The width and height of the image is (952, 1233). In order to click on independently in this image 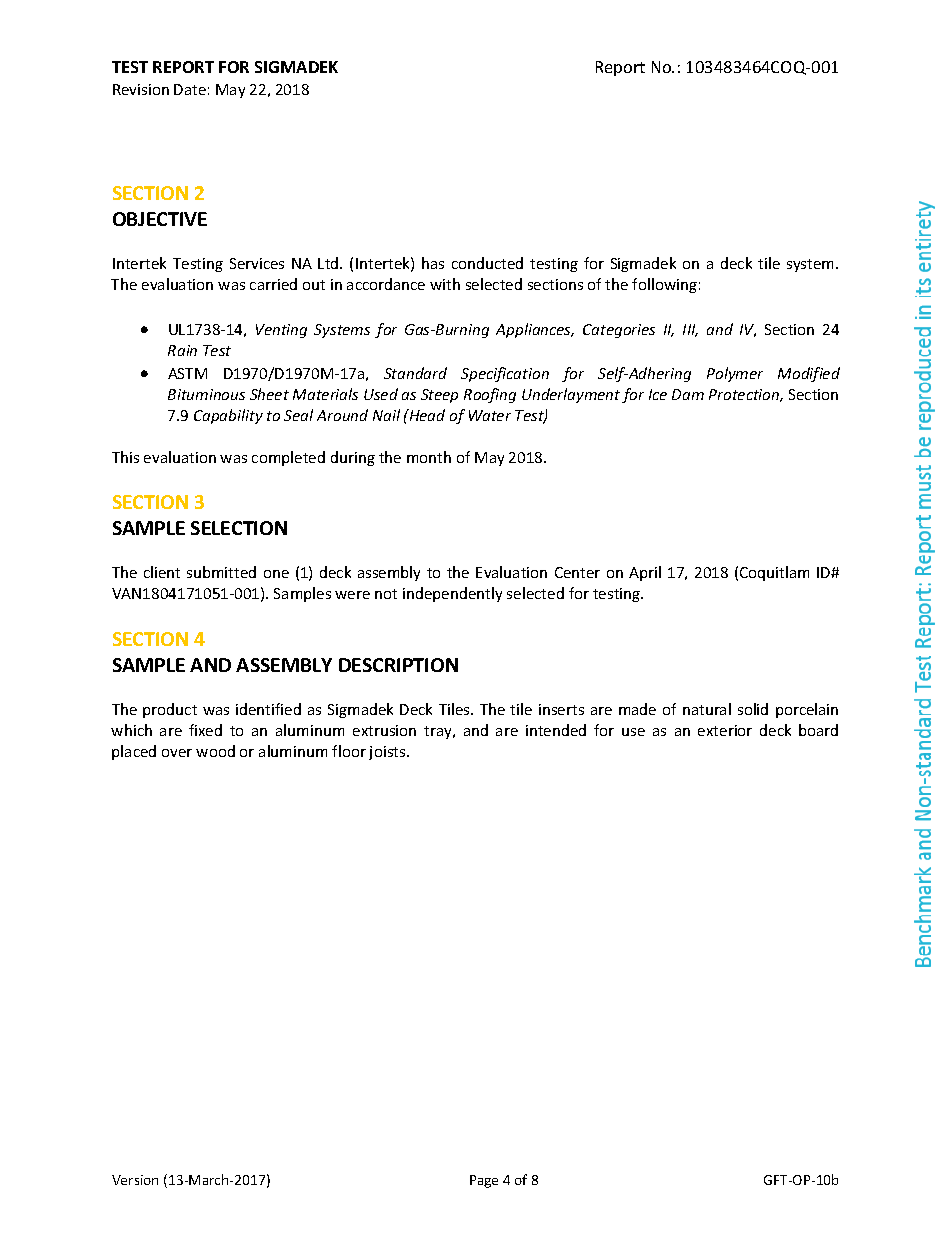, I will do `click(452, 594)`.
